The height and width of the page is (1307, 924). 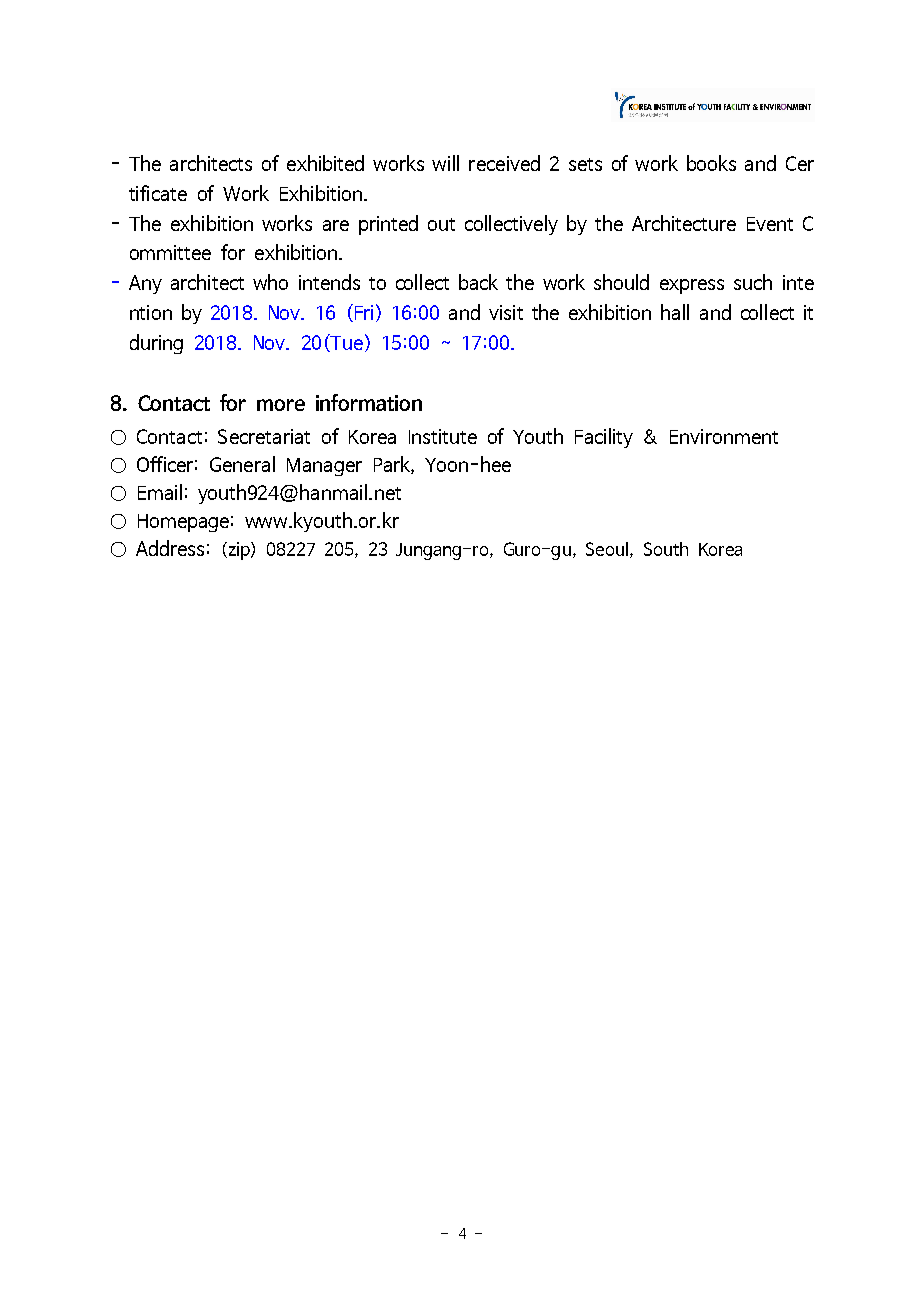 What do you see at coordinates (675, 312) in the page?
I see `hall` at bounding box center [675, 312].
